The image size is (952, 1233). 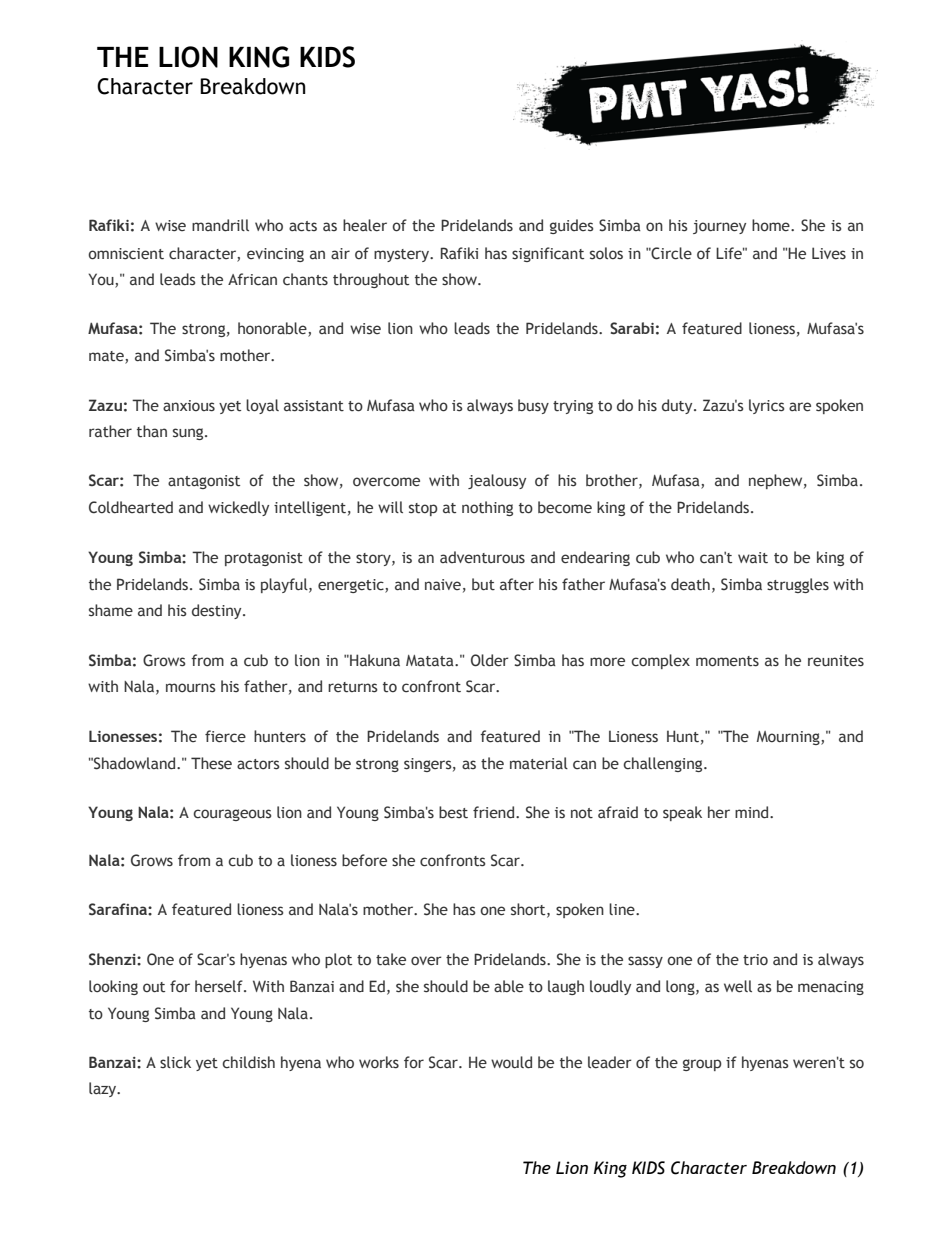 I want to click on slick, so click(x=175, y=1062).
